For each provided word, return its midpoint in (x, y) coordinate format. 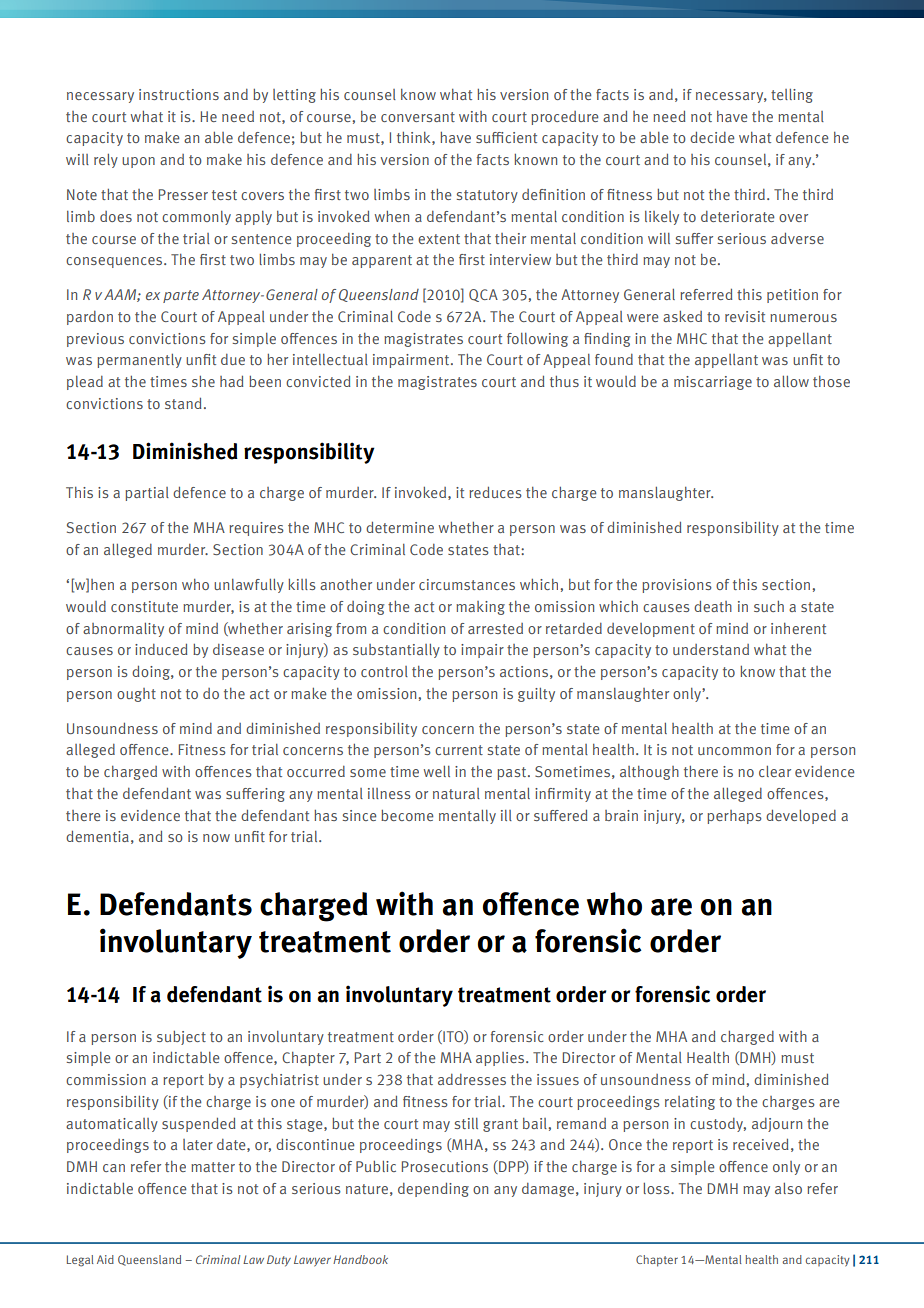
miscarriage (713, 383)
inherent (798, 628)
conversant (418, 117)
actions (524, 671)
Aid (105, 1259)
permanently (139, 361)
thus (564, 381)
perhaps (734, 817)
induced (161, 649)
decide (712, 137)
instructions (179, 94)
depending (433, 1190)
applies (501, 1059)
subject (181, 1038)
